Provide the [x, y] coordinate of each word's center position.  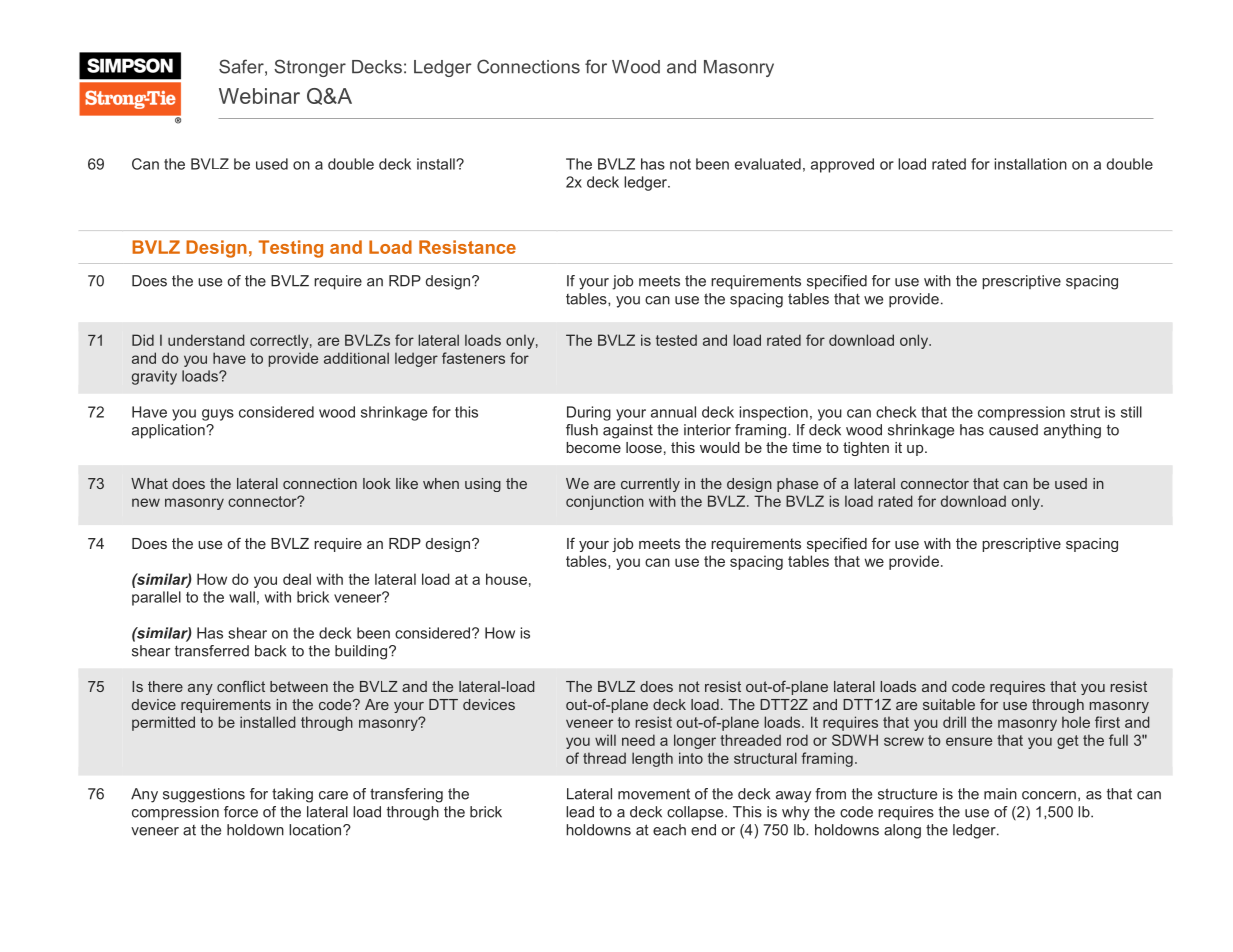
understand [206, 340]
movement [654, 794]
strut [1085, 412]
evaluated [768, 164]
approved [842, 165]
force [241, 812]
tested [676, 340]
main [1000, 794]
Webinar [259, 96]
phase [797, 485]
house [506, 579]
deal [297, 579]
